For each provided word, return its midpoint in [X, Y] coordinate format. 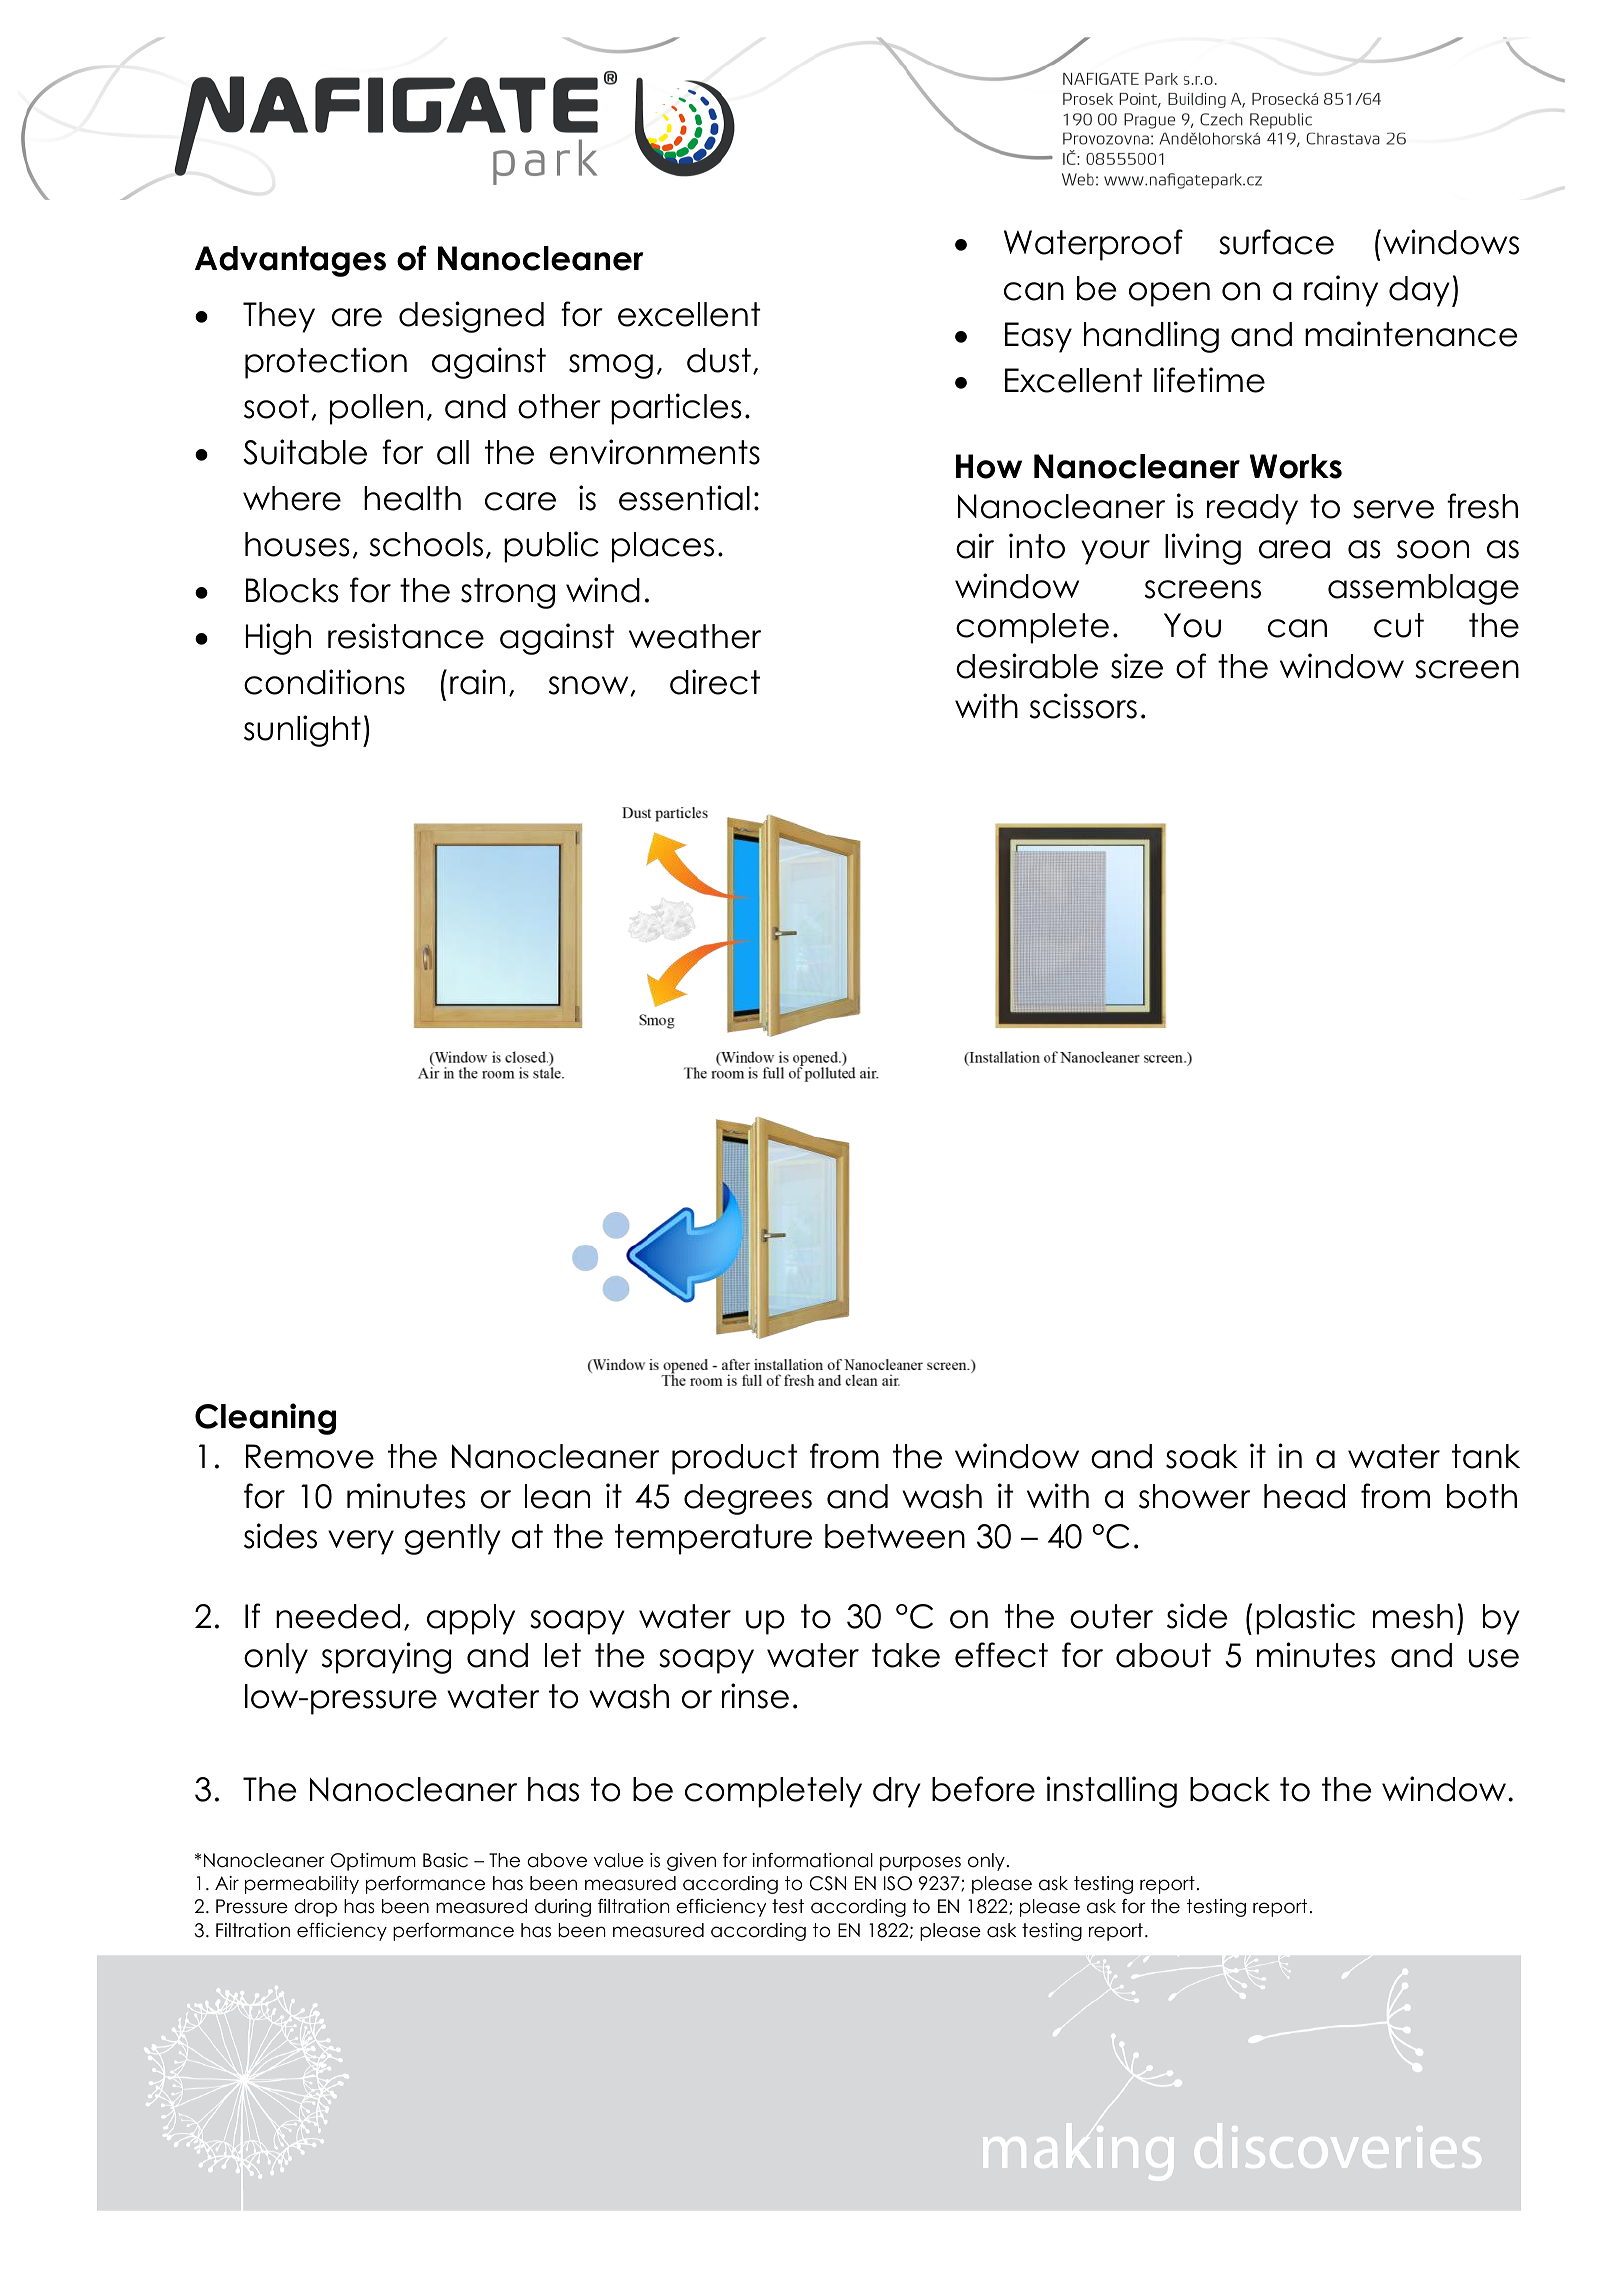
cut [1399, 625]
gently [453, 1539]
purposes [920, 1863]
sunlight [302, 731]
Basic [445, 1860]
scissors [1083, 706]
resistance [406, 636]
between [895, 1536]
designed [471, 317]
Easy [1038, 337]
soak [1202, 1456]
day [1419, 291]
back [1230, 1789]
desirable [1027, 666]
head [1304, 1496]
